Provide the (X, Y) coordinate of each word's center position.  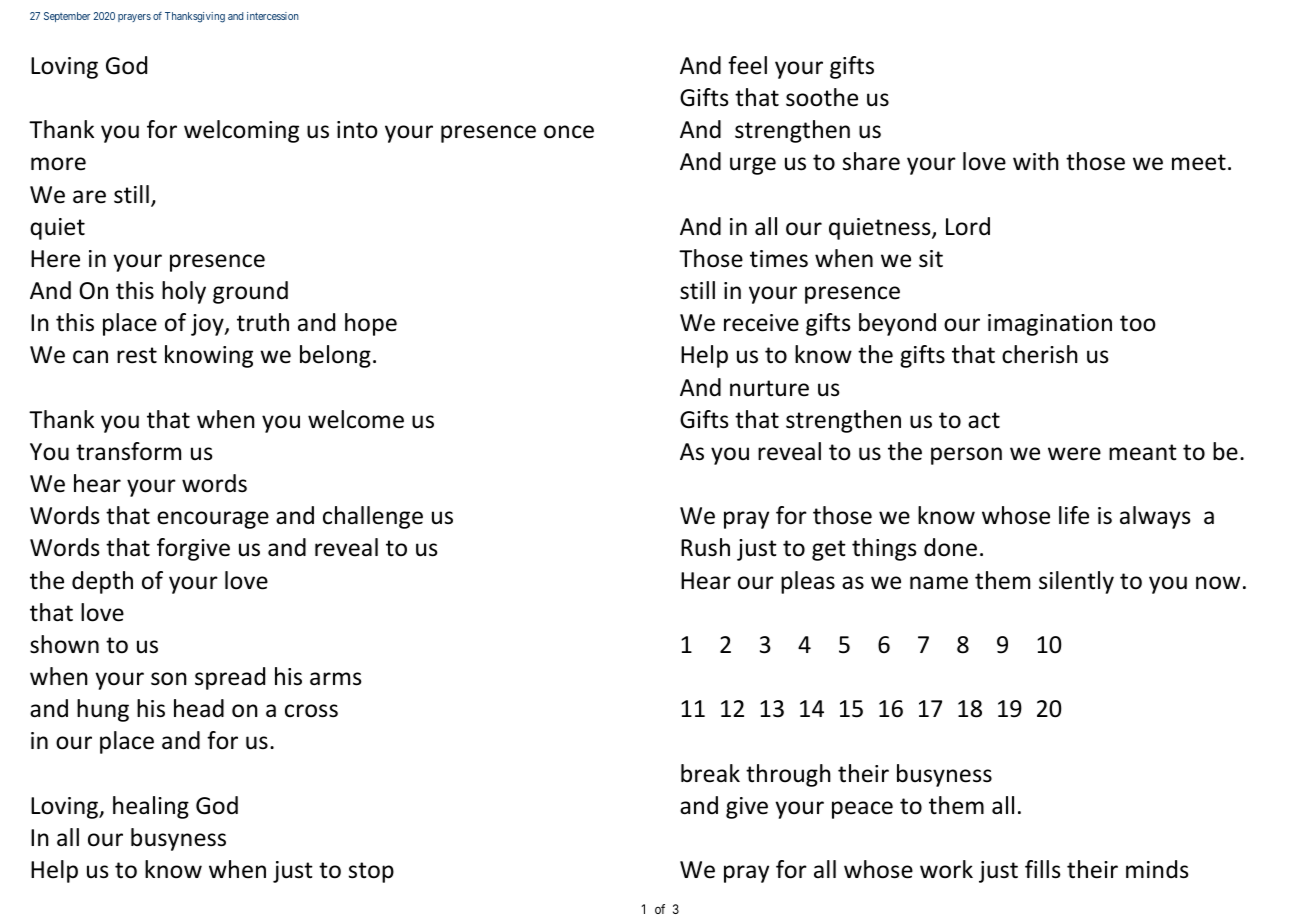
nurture (769, 388)
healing (151, 807)
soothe (822, 97)
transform (128, 451)
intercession (273, 16)
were (1074, 454)
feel (747, 65)
